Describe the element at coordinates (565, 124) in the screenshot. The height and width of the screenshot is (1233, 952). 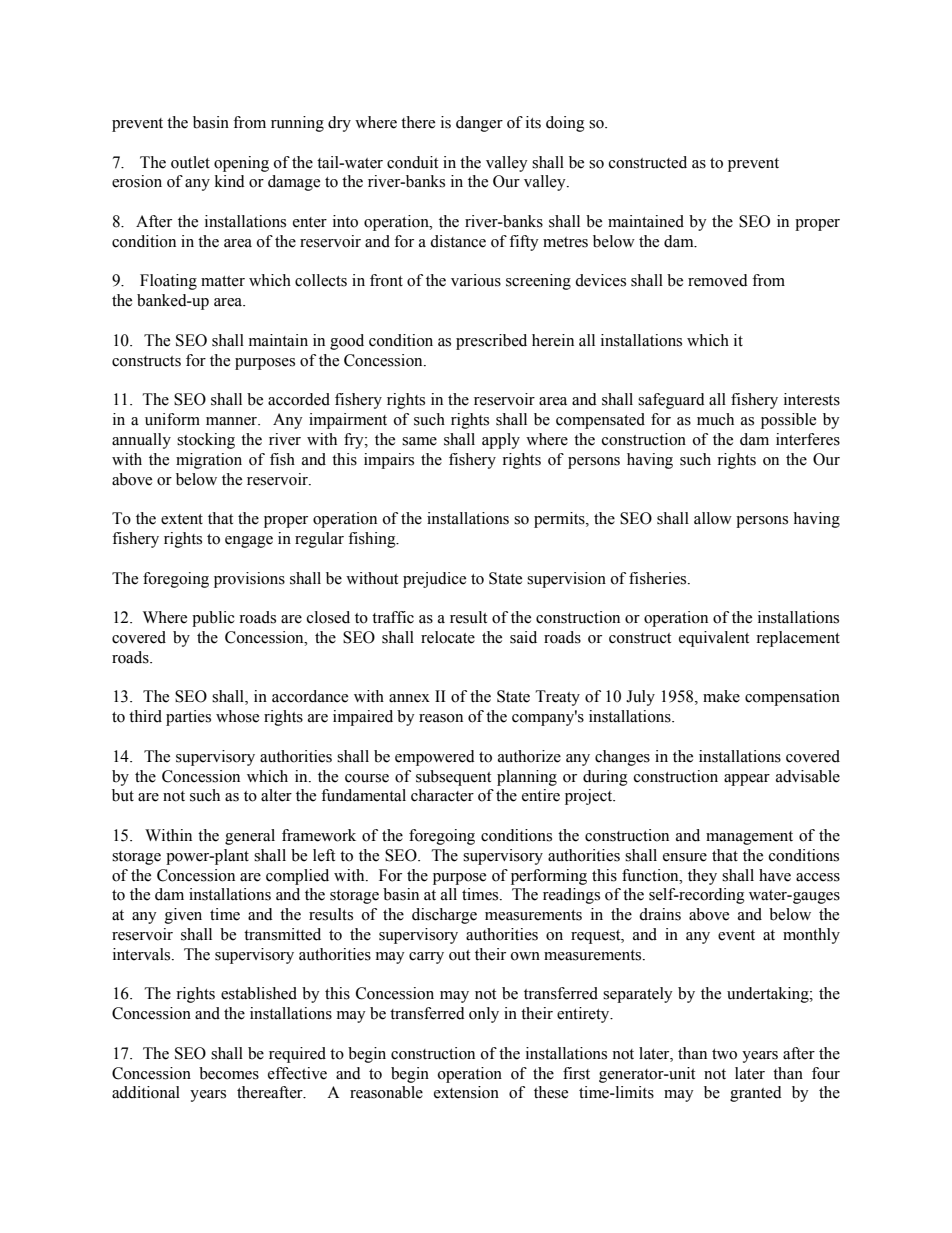
I see `doing` at that location.
